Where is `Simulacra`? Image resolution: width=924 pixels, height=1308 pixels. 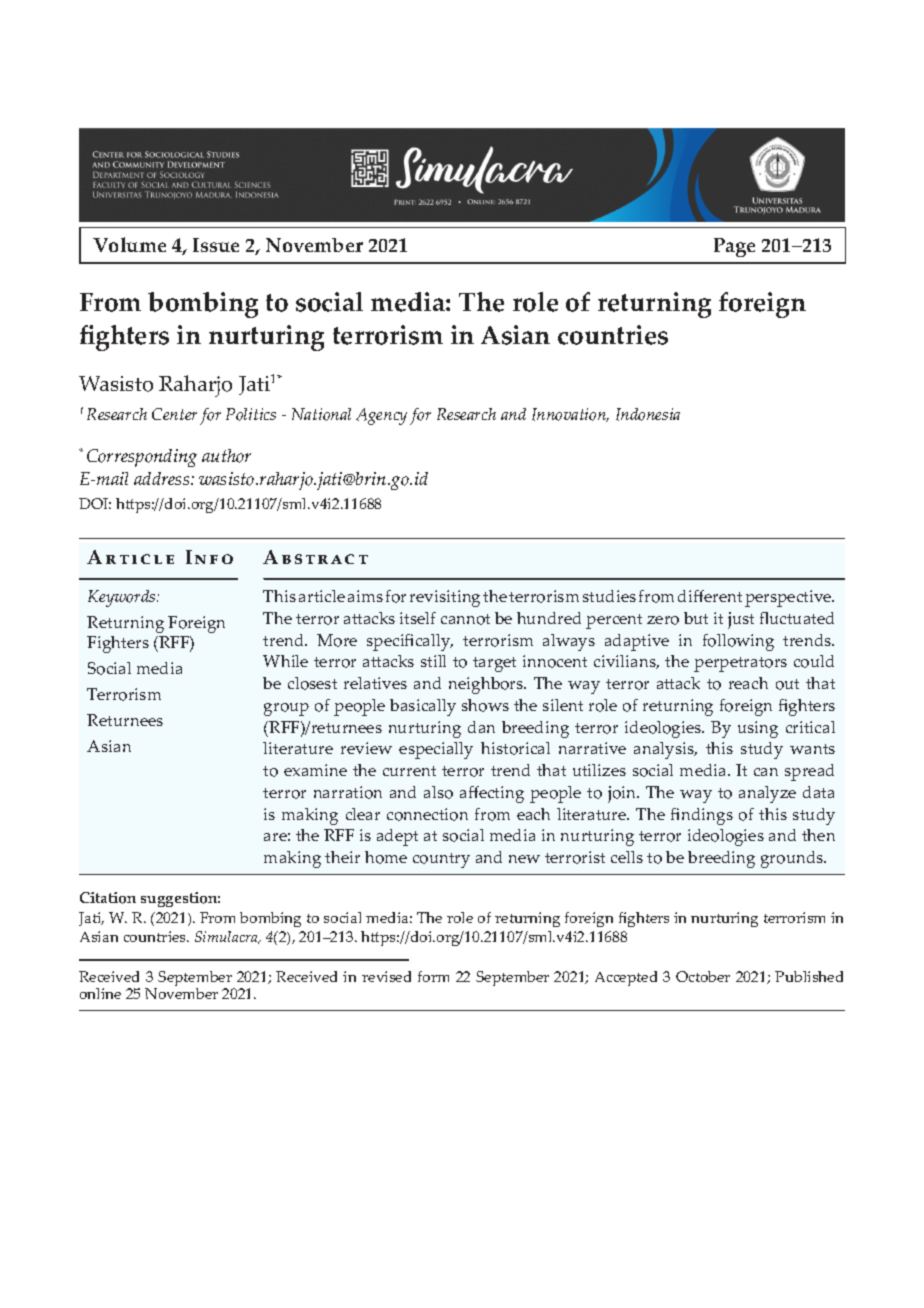
Simulacra is located at coordinates (227, 937).
